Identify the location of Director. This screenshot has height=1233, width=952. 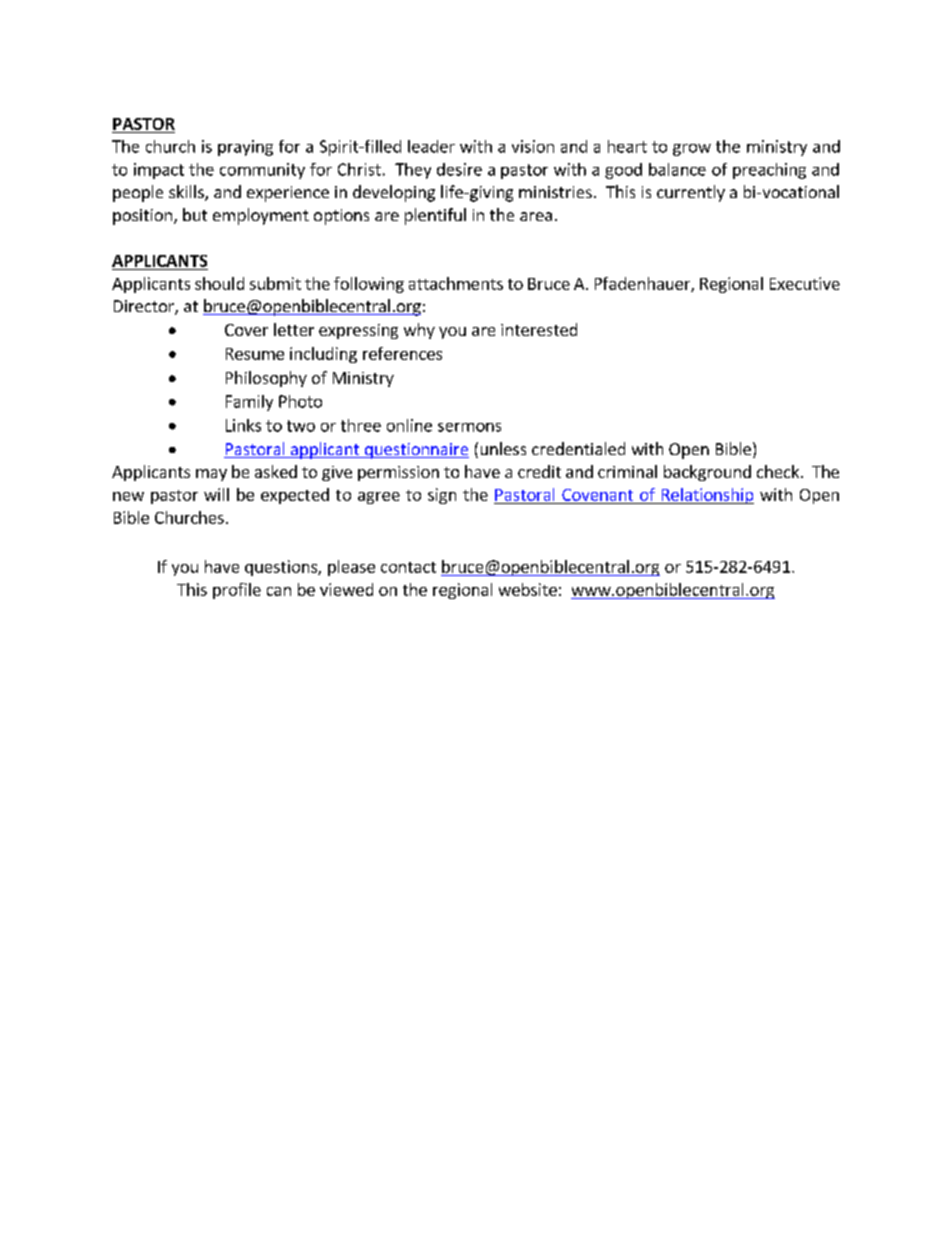
(145, 307).
